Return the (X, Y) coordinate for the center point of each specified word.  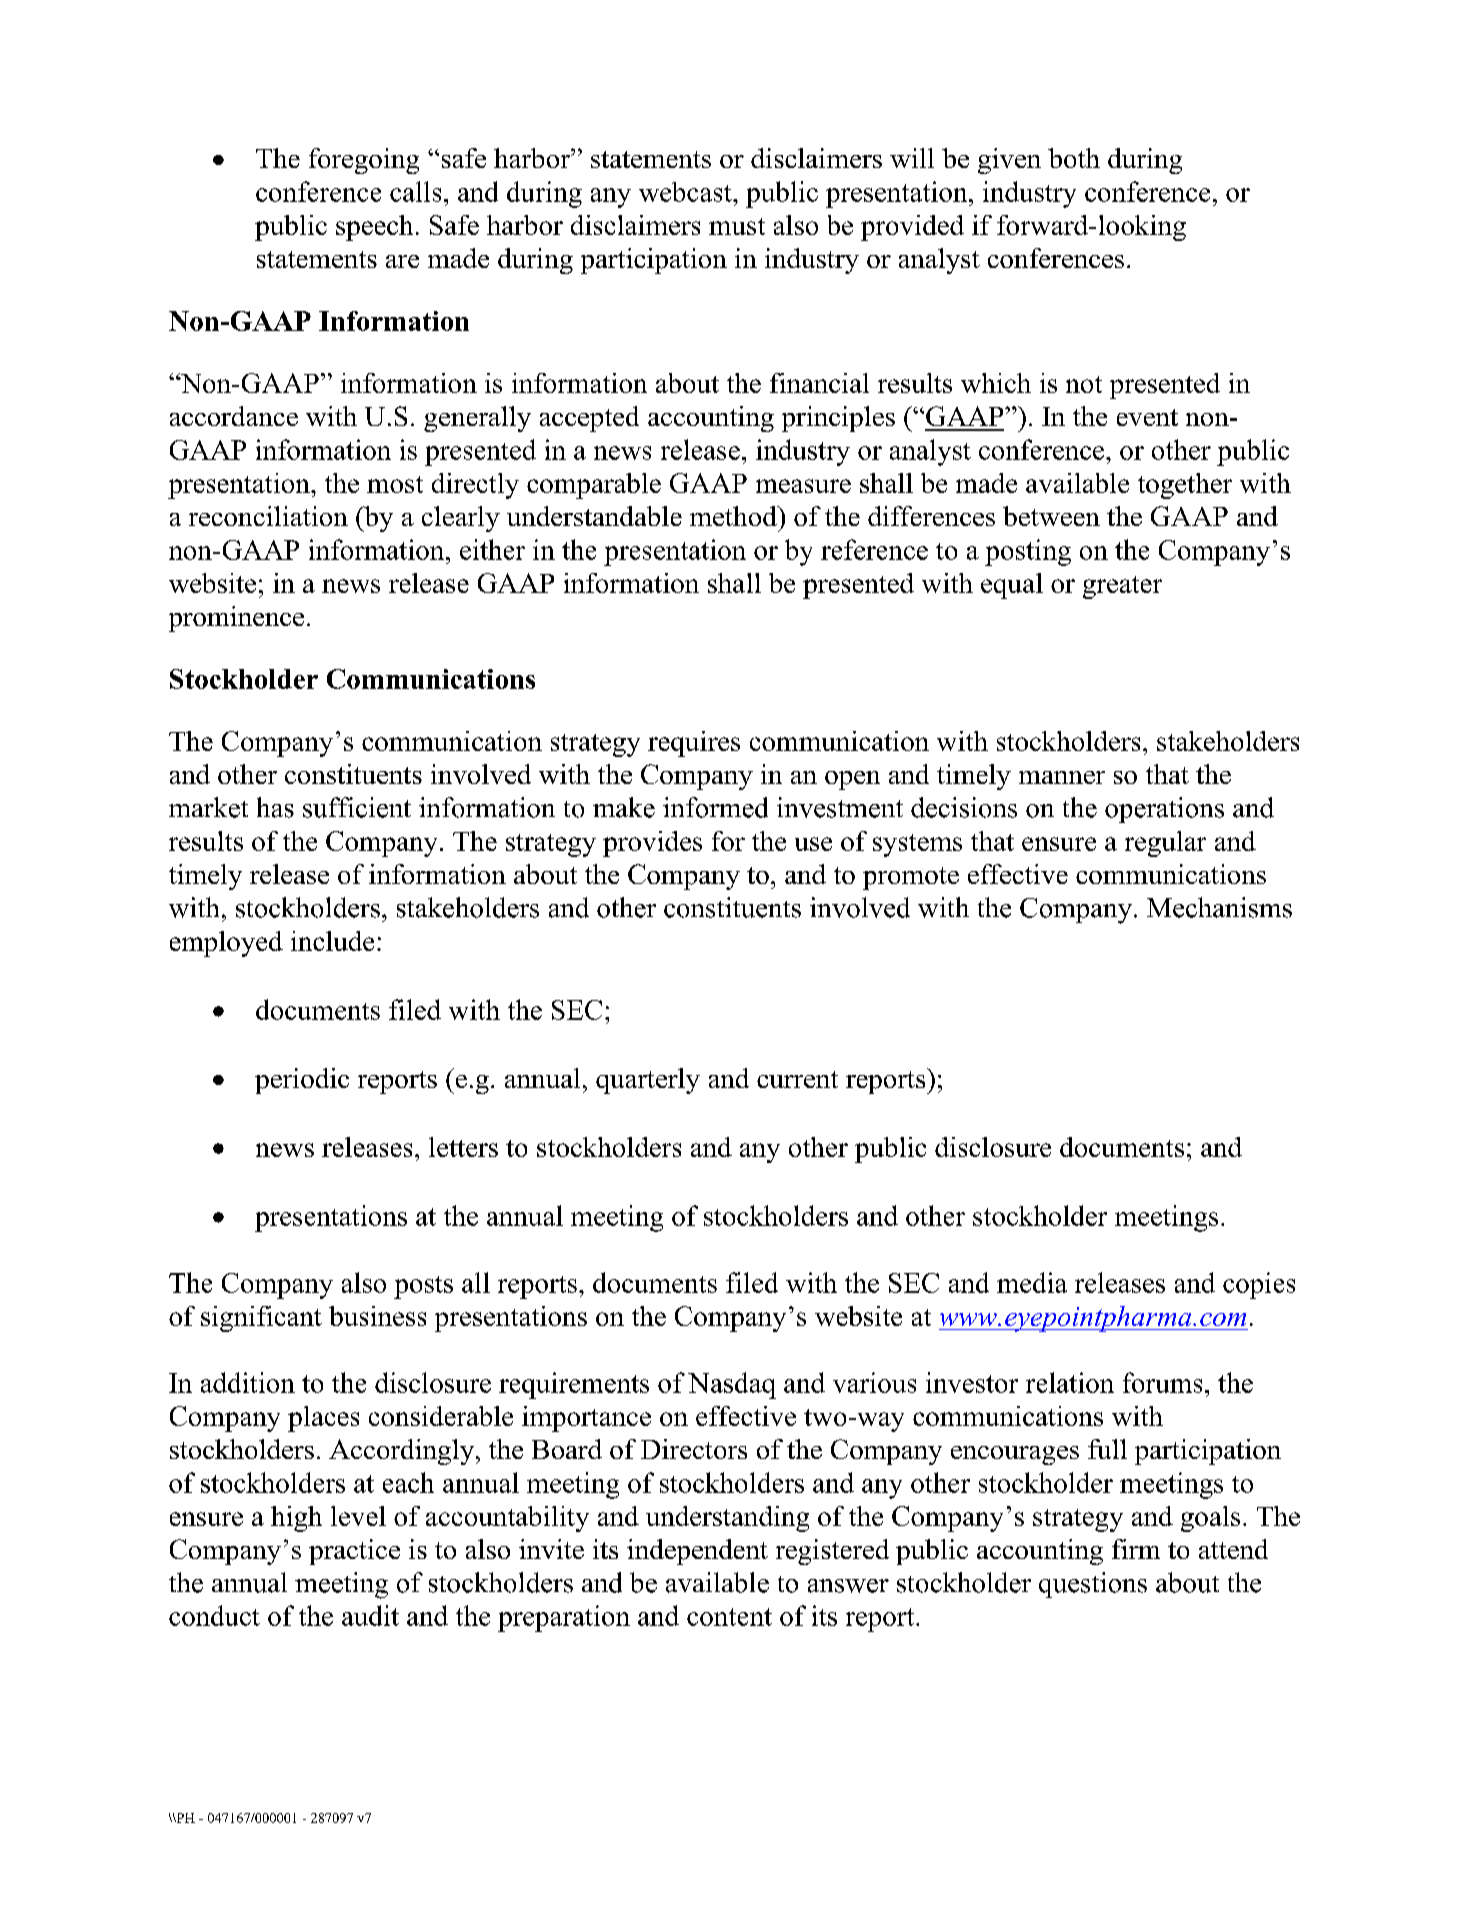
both (1074, 158)
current (797, 1079)
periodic (302, 1081)
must (737, 226)
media (1032, 1282)
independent (697, 1552)
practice (354, 1552)
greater (1122, 587)
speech (374, 228)
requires (694, 744)
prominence (236, 619)
